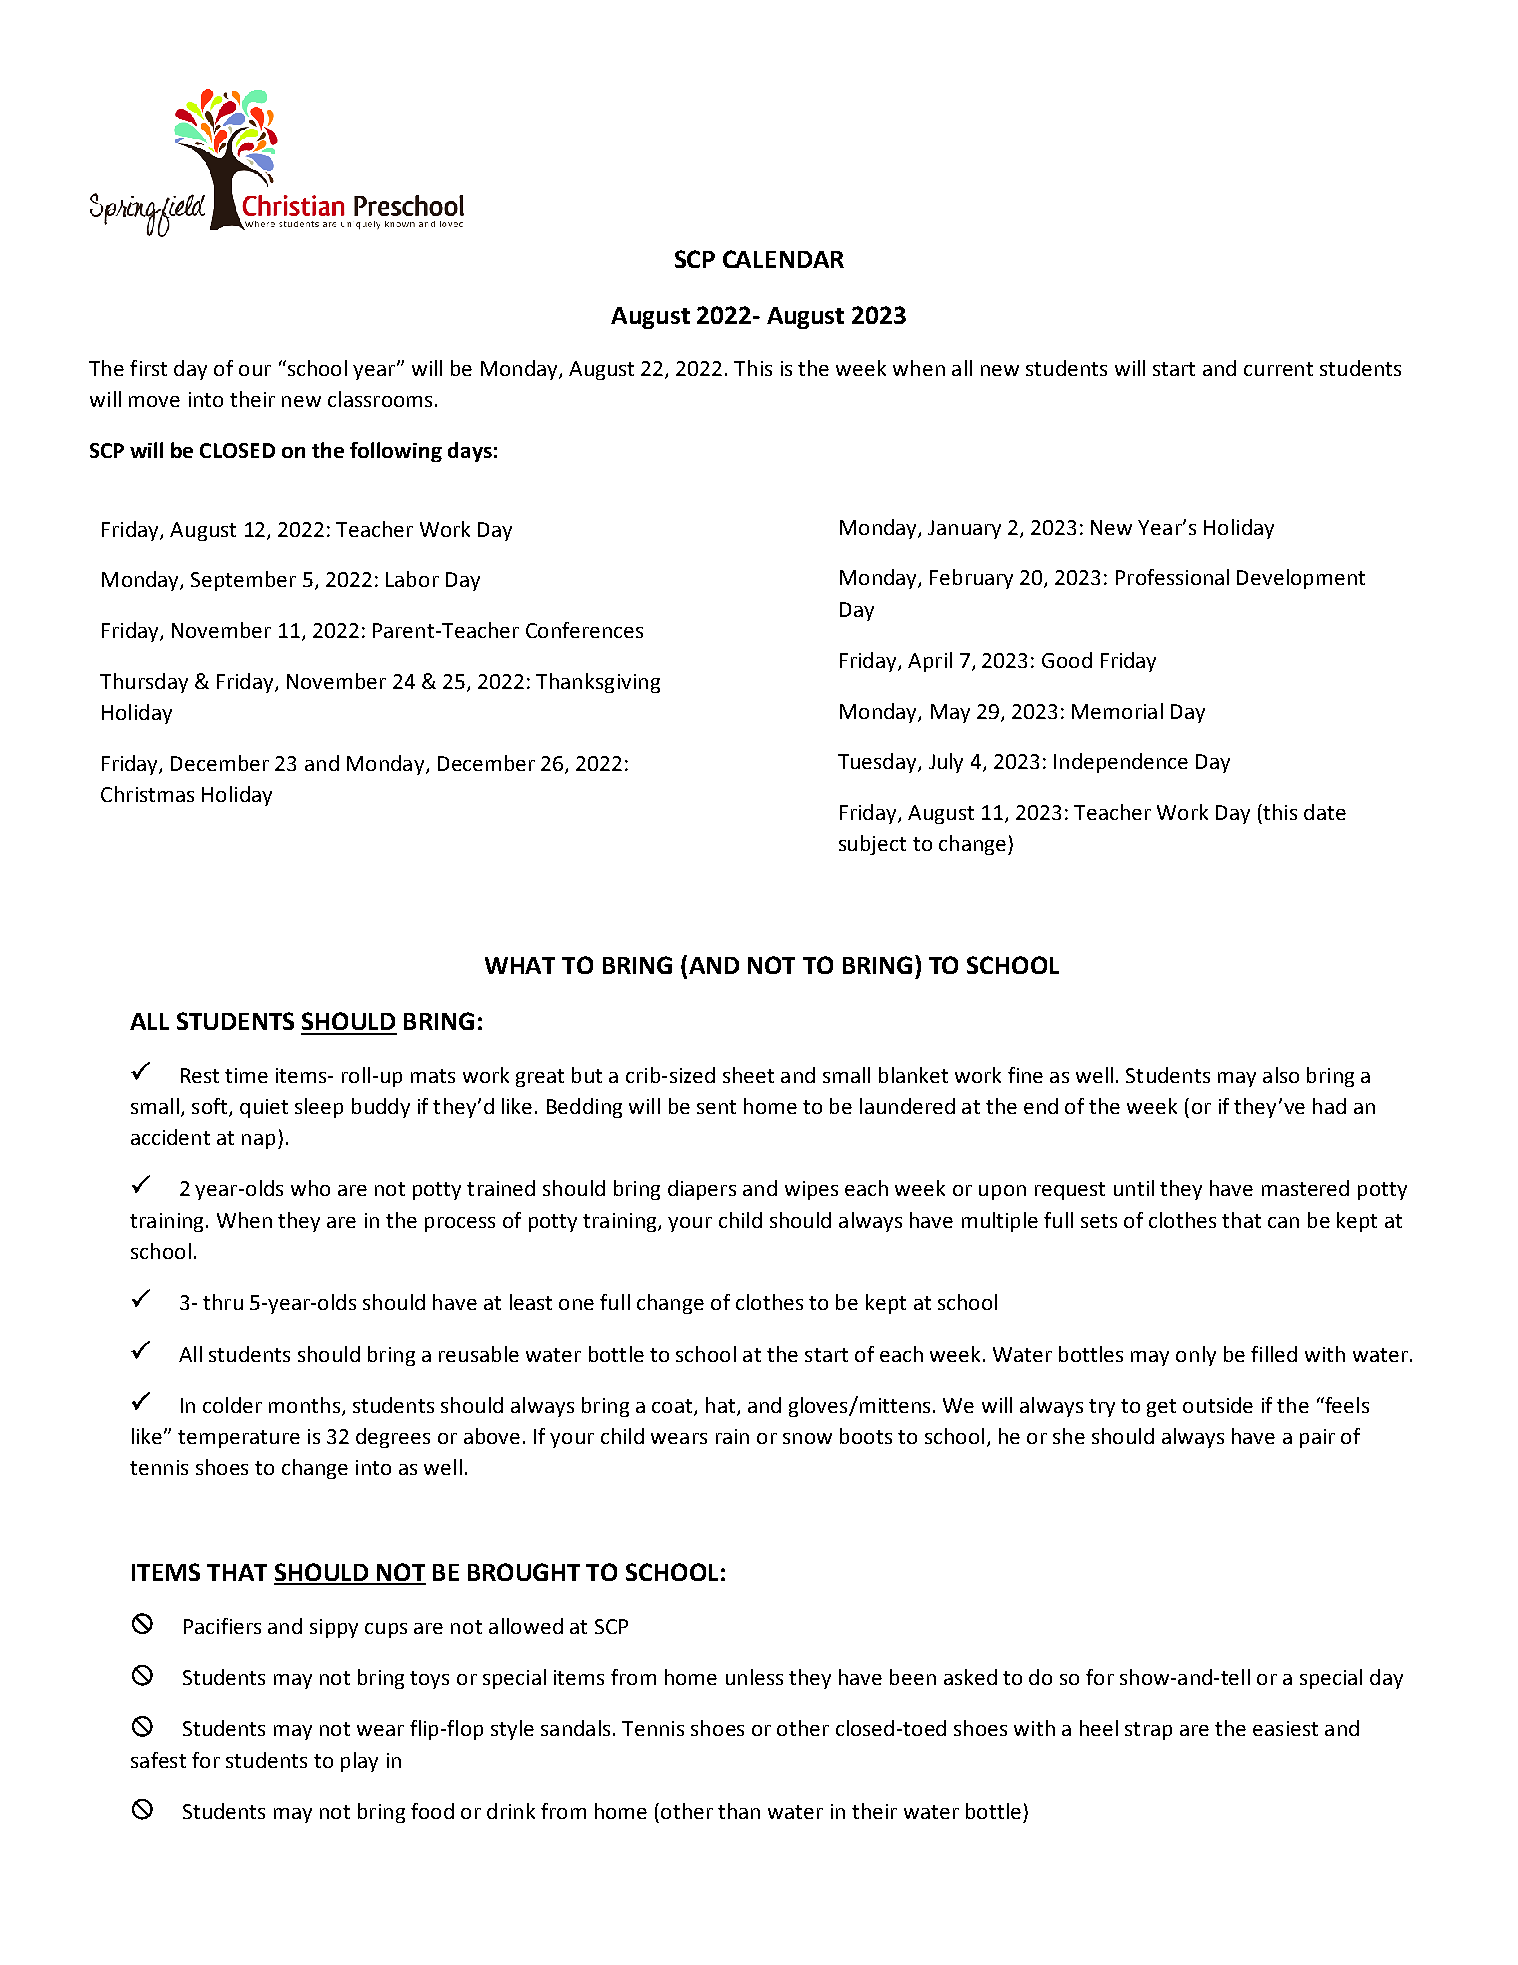 The image size is (1518, 1965). Describe the element at coordinates (754, 1677) in the screenshot. I see `unless` at that location.
